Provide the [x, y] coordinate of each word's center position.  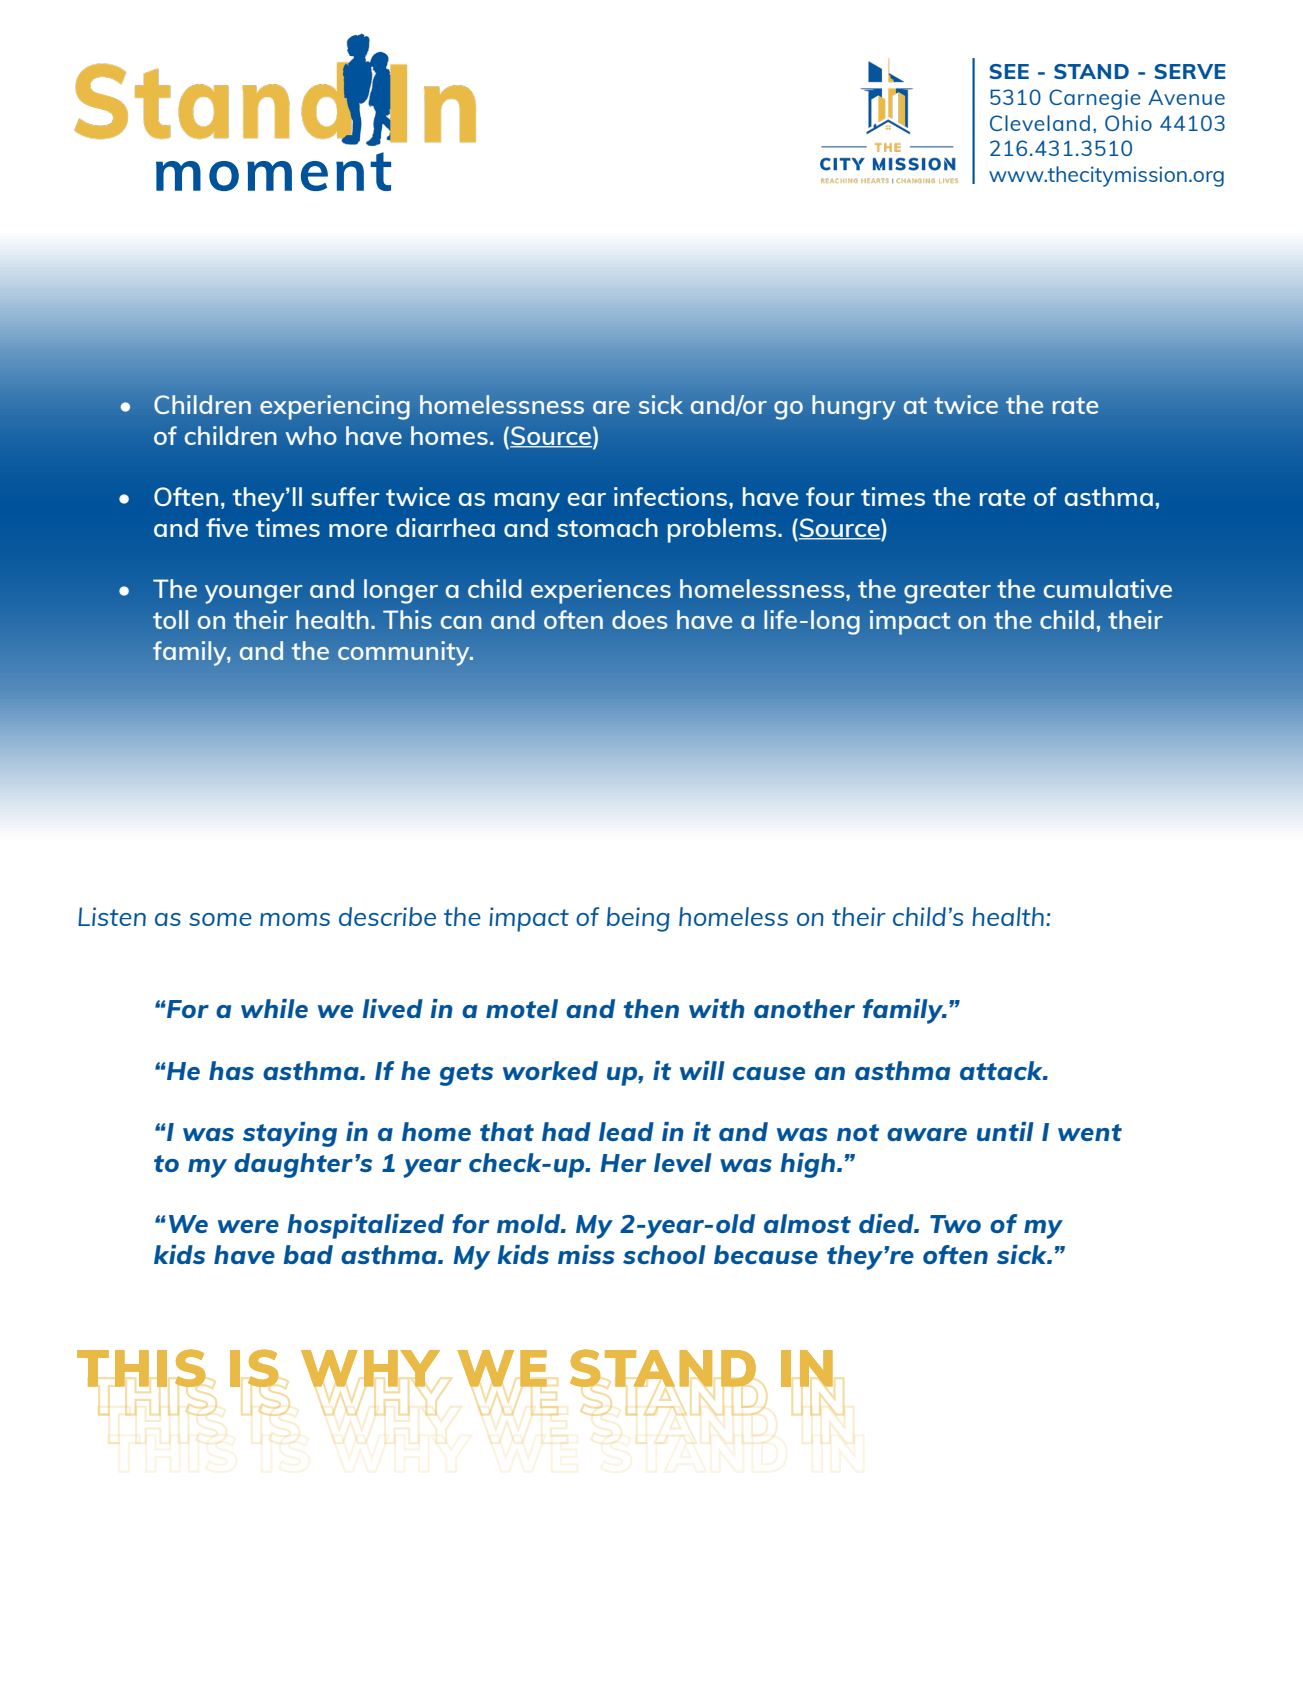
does [639, 619]
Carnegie [1095, 99]
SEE [1009, 71]
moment [273, 171]
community [405, 653]
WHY [370, 1368]
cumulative [1108, 588]
